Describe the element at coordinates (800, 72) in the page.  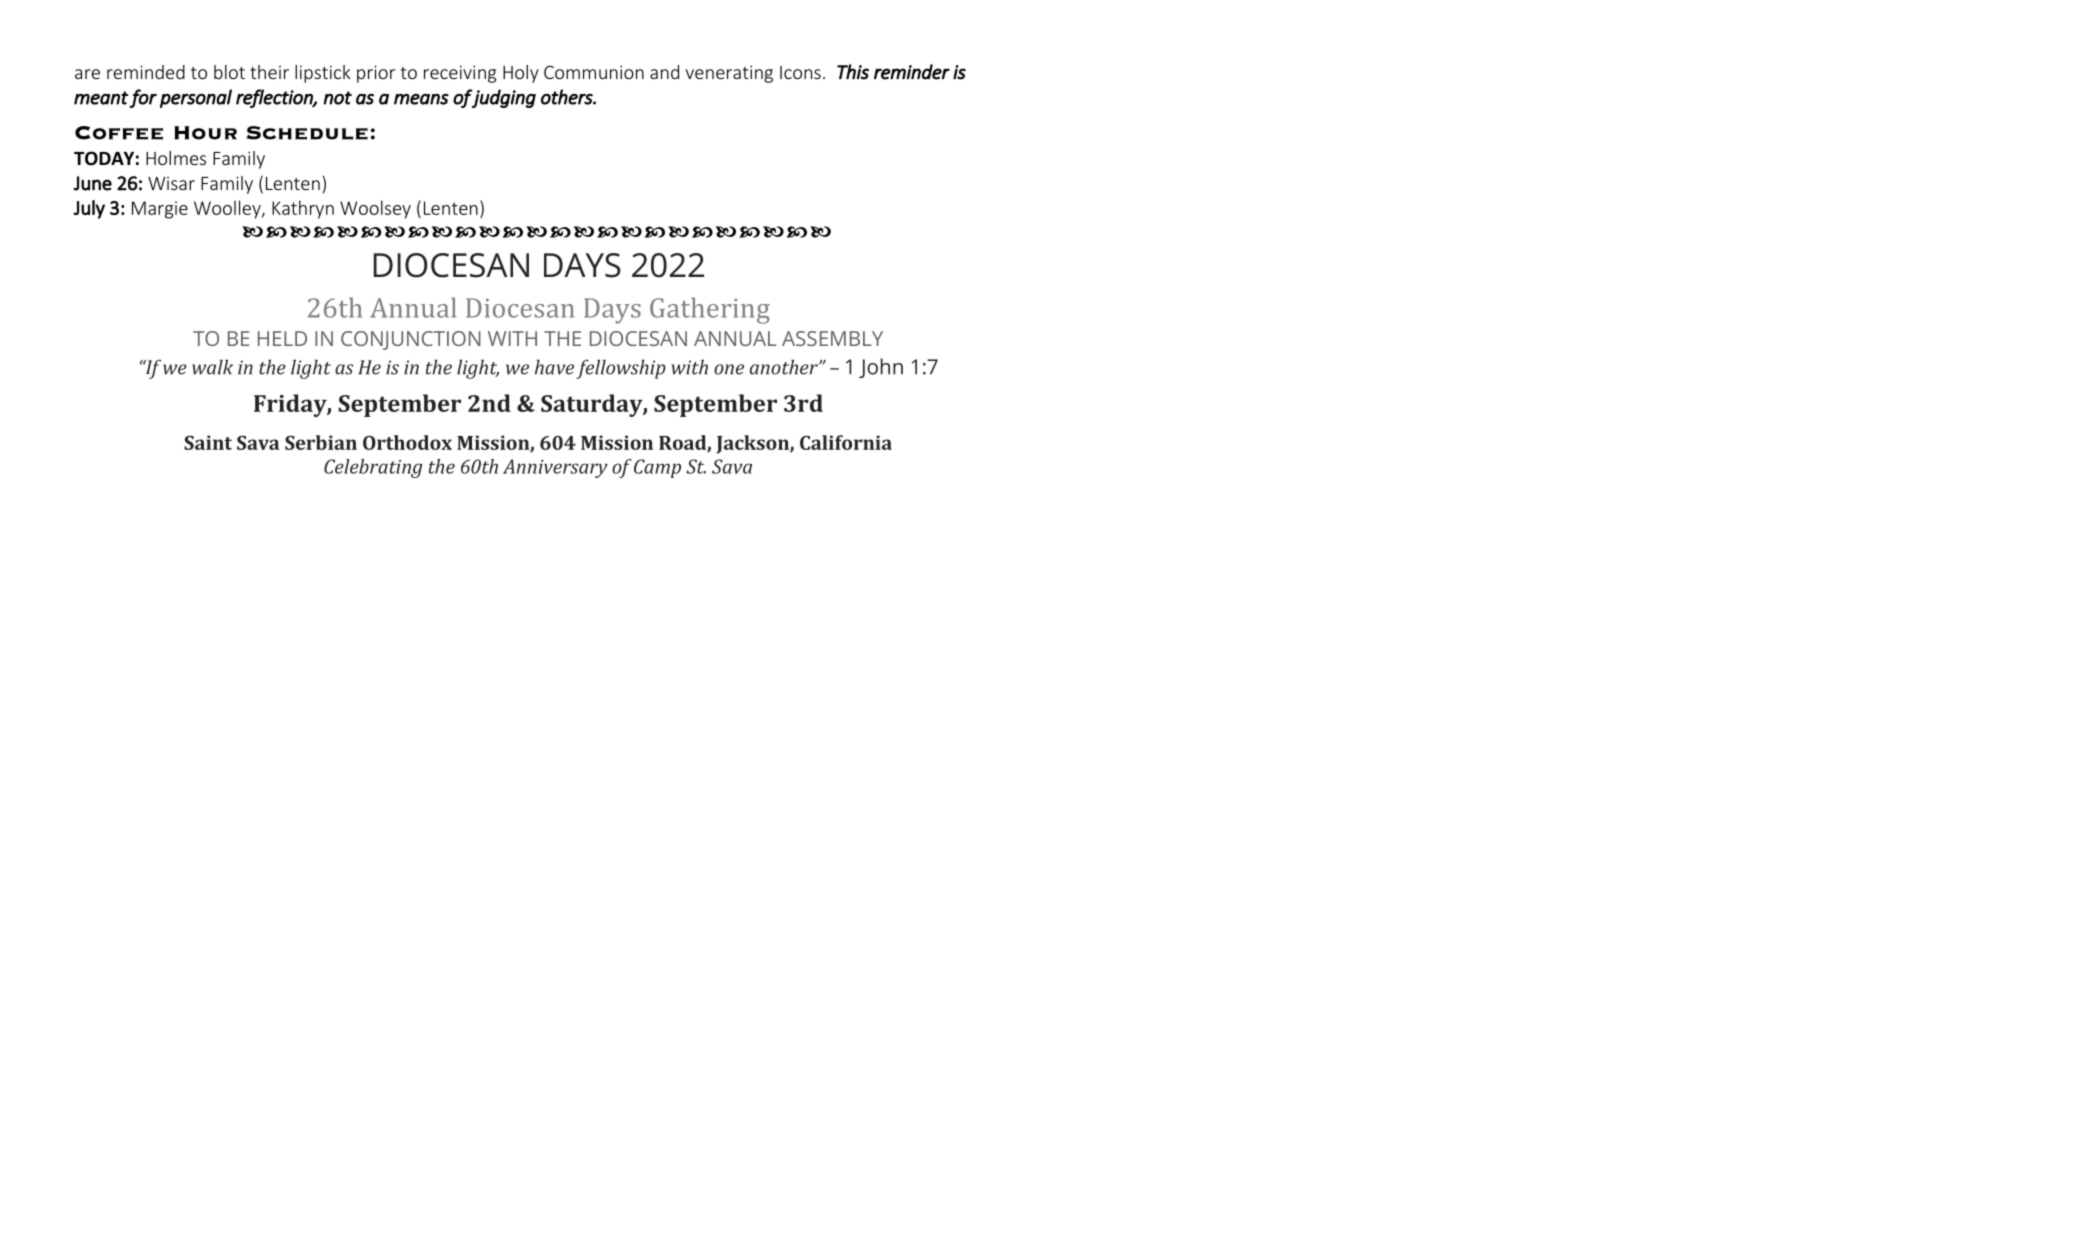
I see `Icons` at that location.
